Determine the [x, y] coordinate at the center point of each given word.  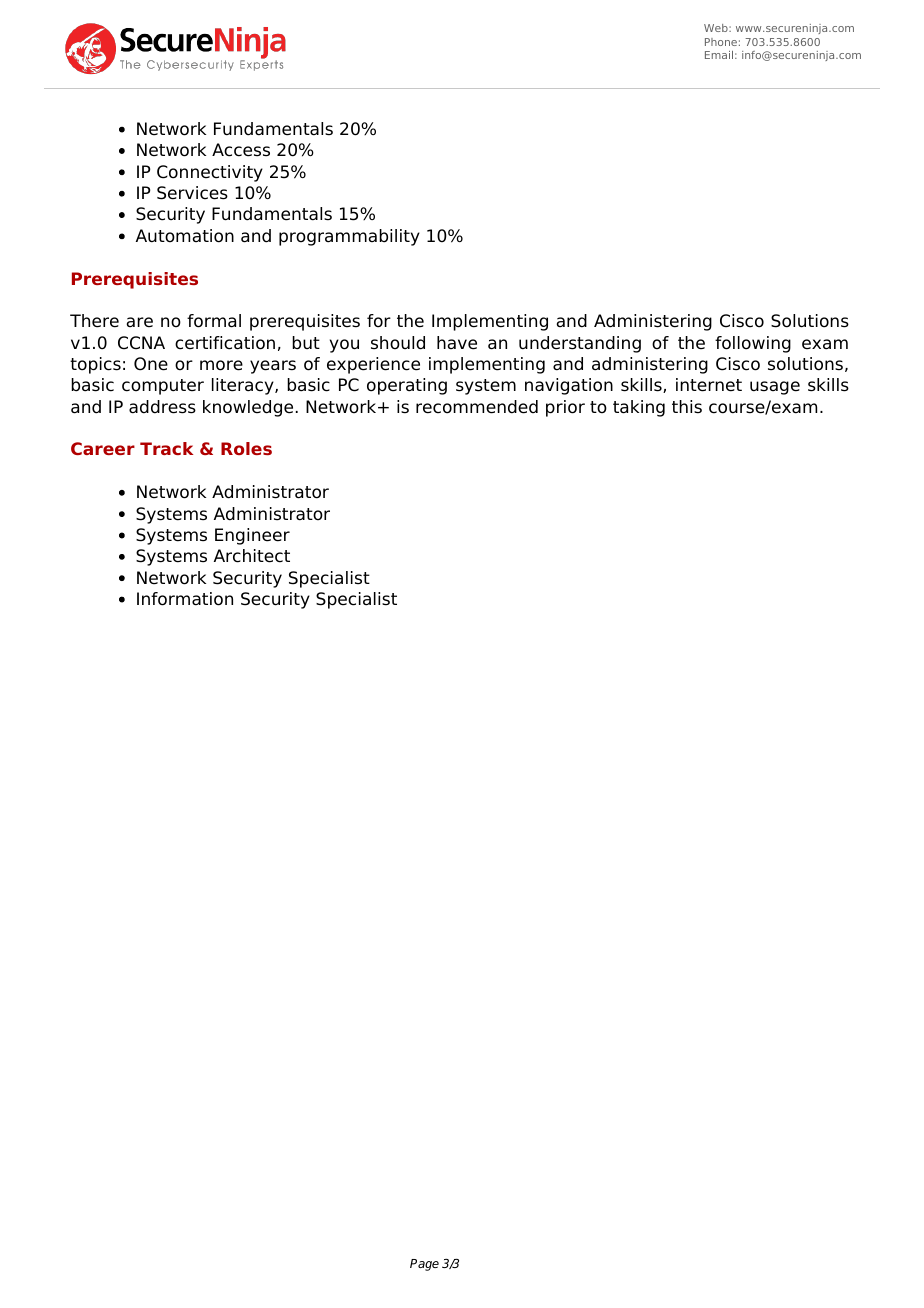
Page [424, 1265]
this [687, 407]
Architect [252, 556]
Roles [246, 448]
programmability [349, 237]
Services [192, 193]
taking [639, 408]
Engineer [252, 536]
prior [565, 408]
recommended [477, 407]
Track [166, 448]
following [753, 344]
